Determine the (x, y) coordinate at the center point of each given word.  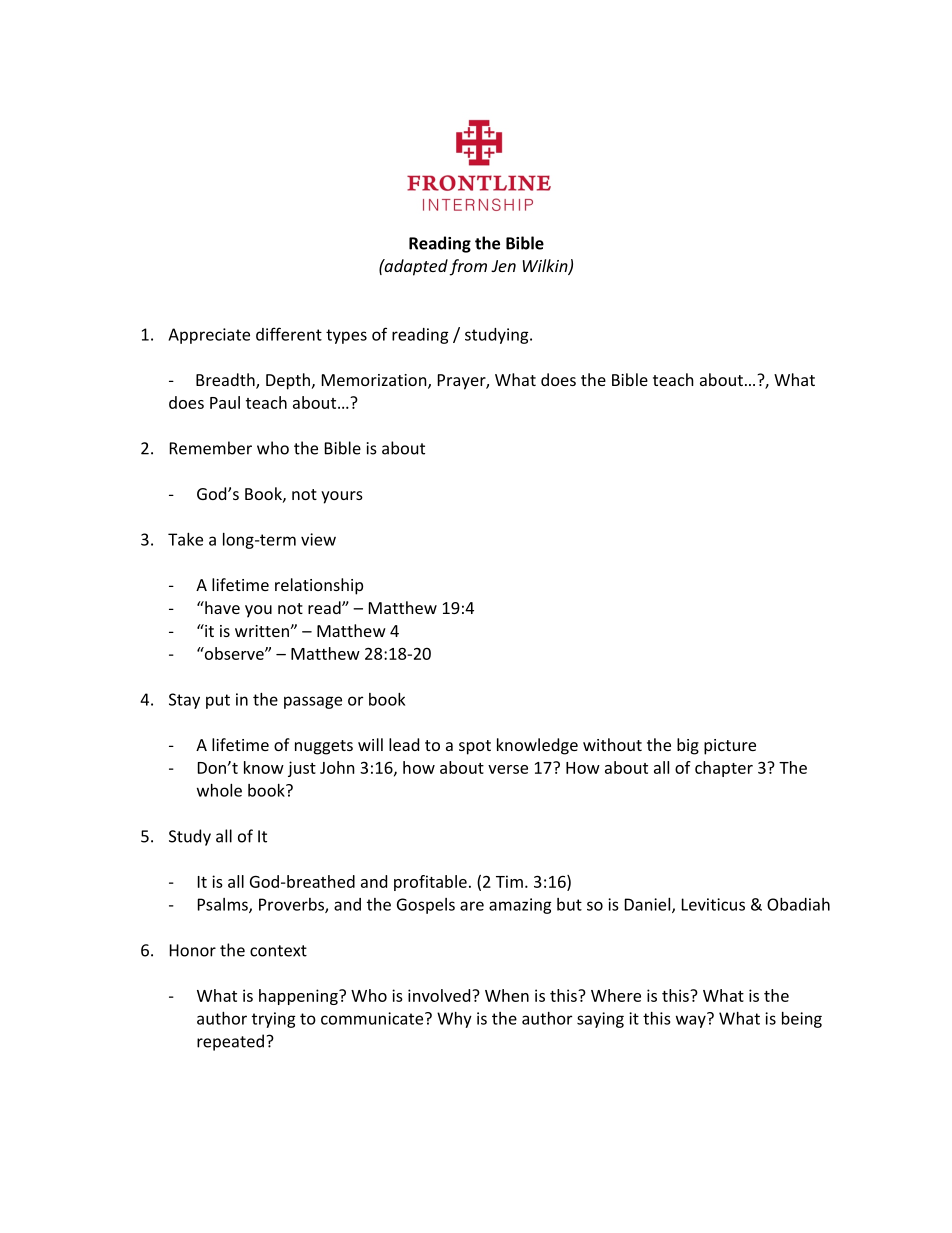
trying (274, 1020)
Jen (503, 266)
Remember (211, 448)
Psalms (224, 905)
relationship (319, 586)
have (221, 607)
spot (475, 747)
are (472, 906)
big (688, 746)
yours (342, 497)
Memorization (375, 381)
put (218, 701)
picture (730, 747)
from (468, 267)
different (289, 334)
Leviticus (713, 904)
